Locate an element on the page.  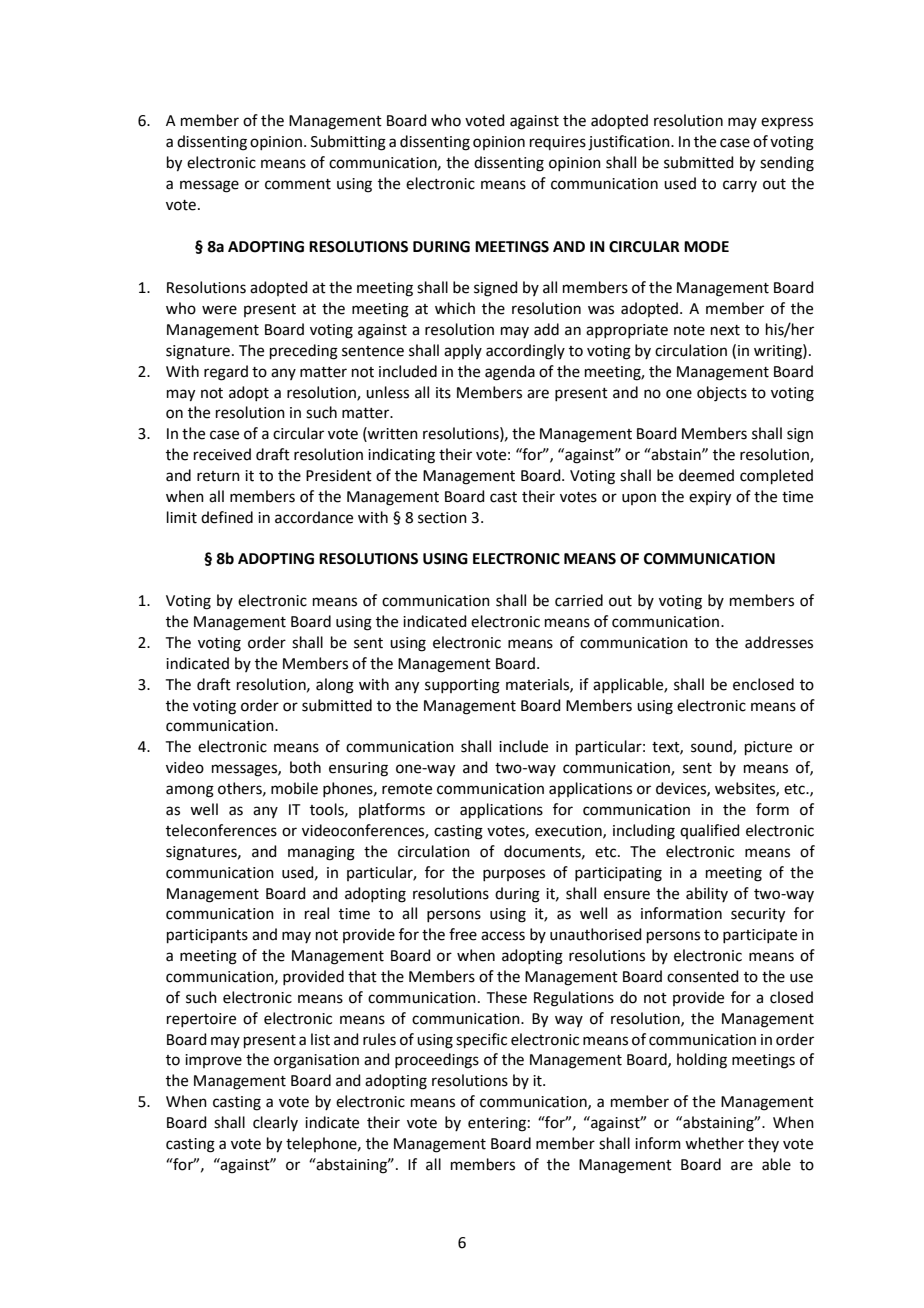
carry is located at coordinates (740, 186).
